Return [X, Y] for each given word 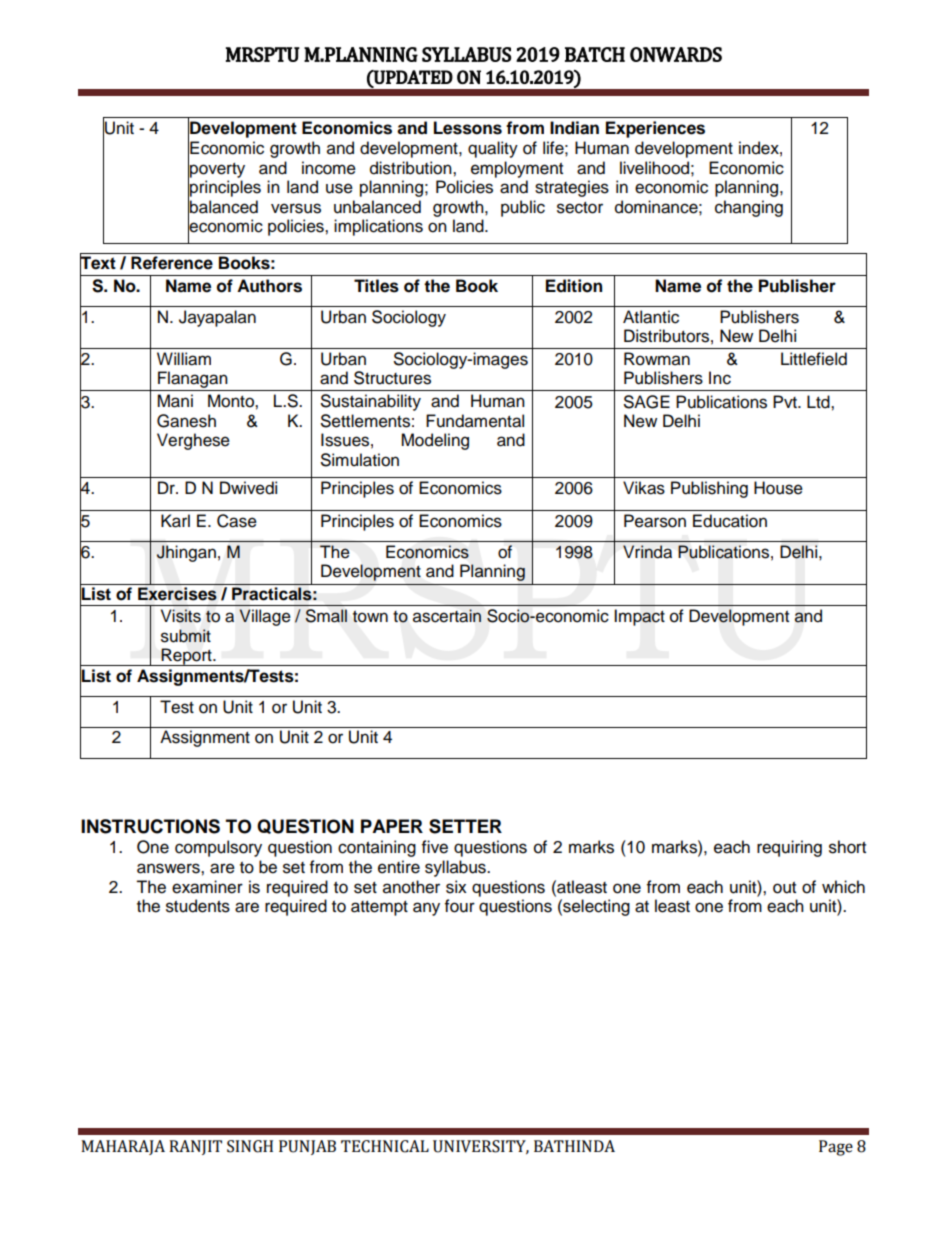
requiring [789, 848]
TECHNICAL [385, 1146]
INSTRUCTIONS [150, 826]
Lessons [468, 128]
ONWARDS [676, 54]
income [329, 168]
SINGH [250, 1146]
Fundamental [475, 421]
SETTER [465, 826]
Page [836, 1148]
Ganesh [186, 421]
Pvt [786, 401]
